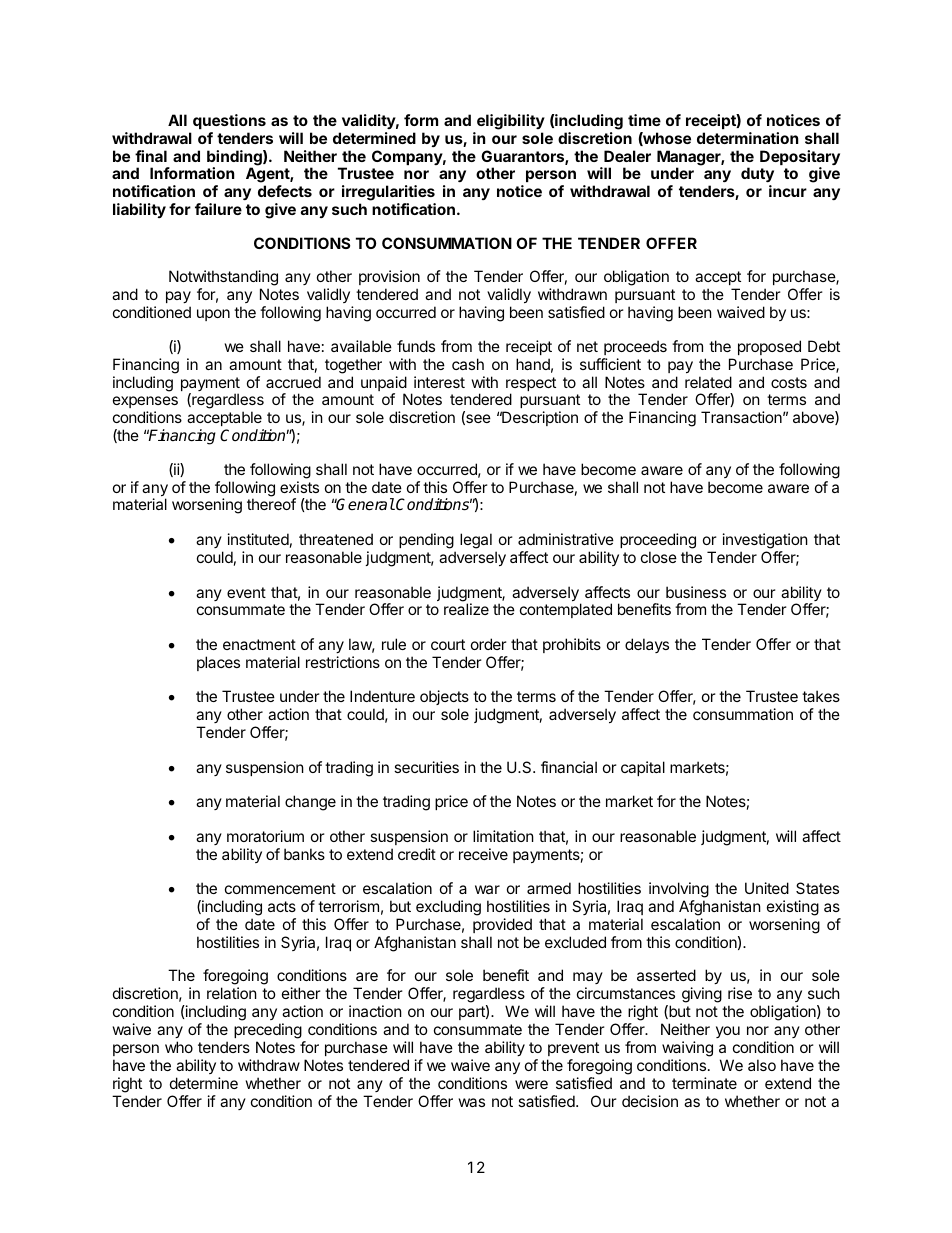 Image resolution: width=952 pixels, height=1233 pixels. Describe the element at coordinates (259, 644) in the page. I see `enactment` at that location.
